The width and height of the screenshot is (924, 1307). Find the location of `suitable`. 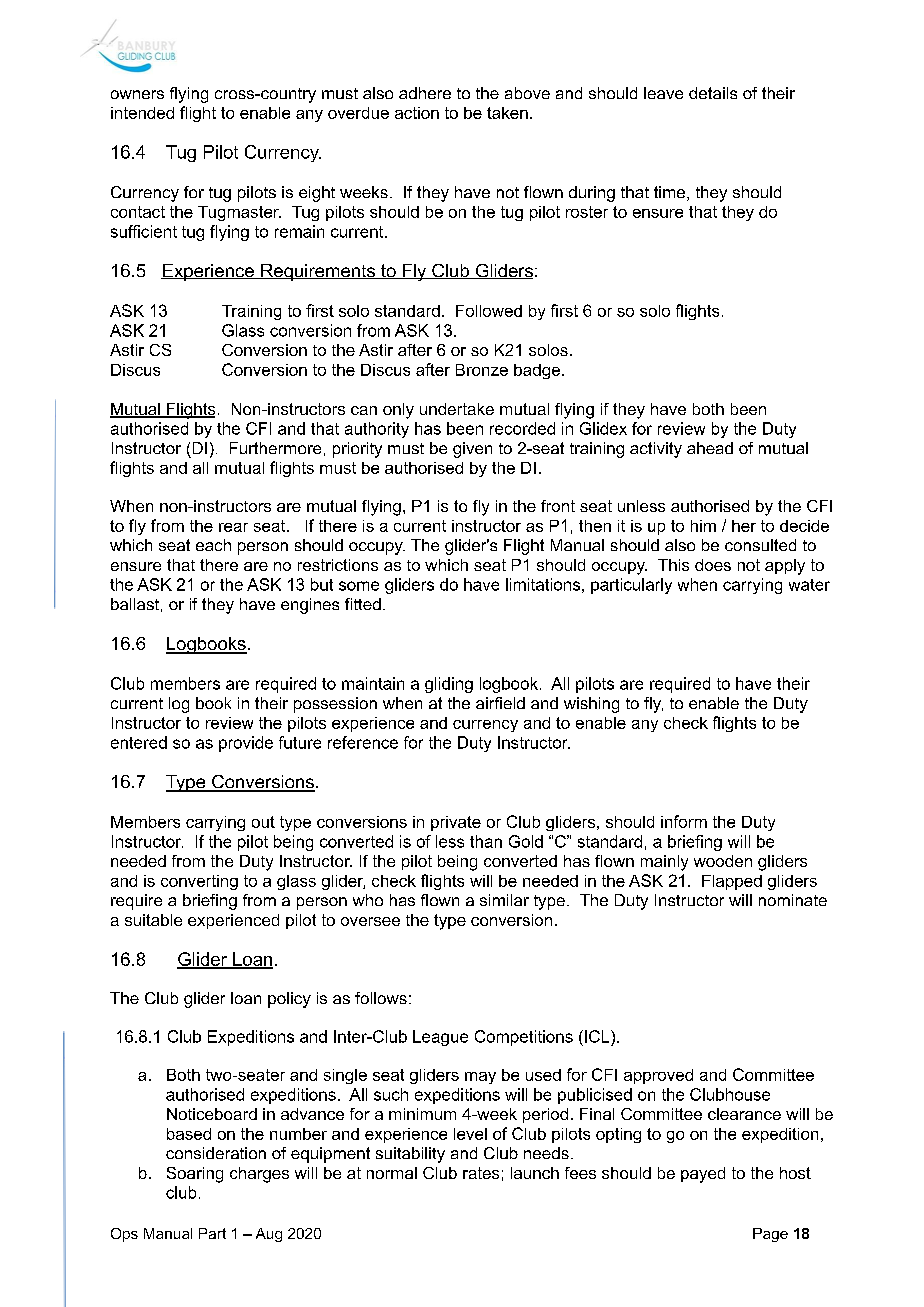

suitable is located at coordinates (153, 920).
